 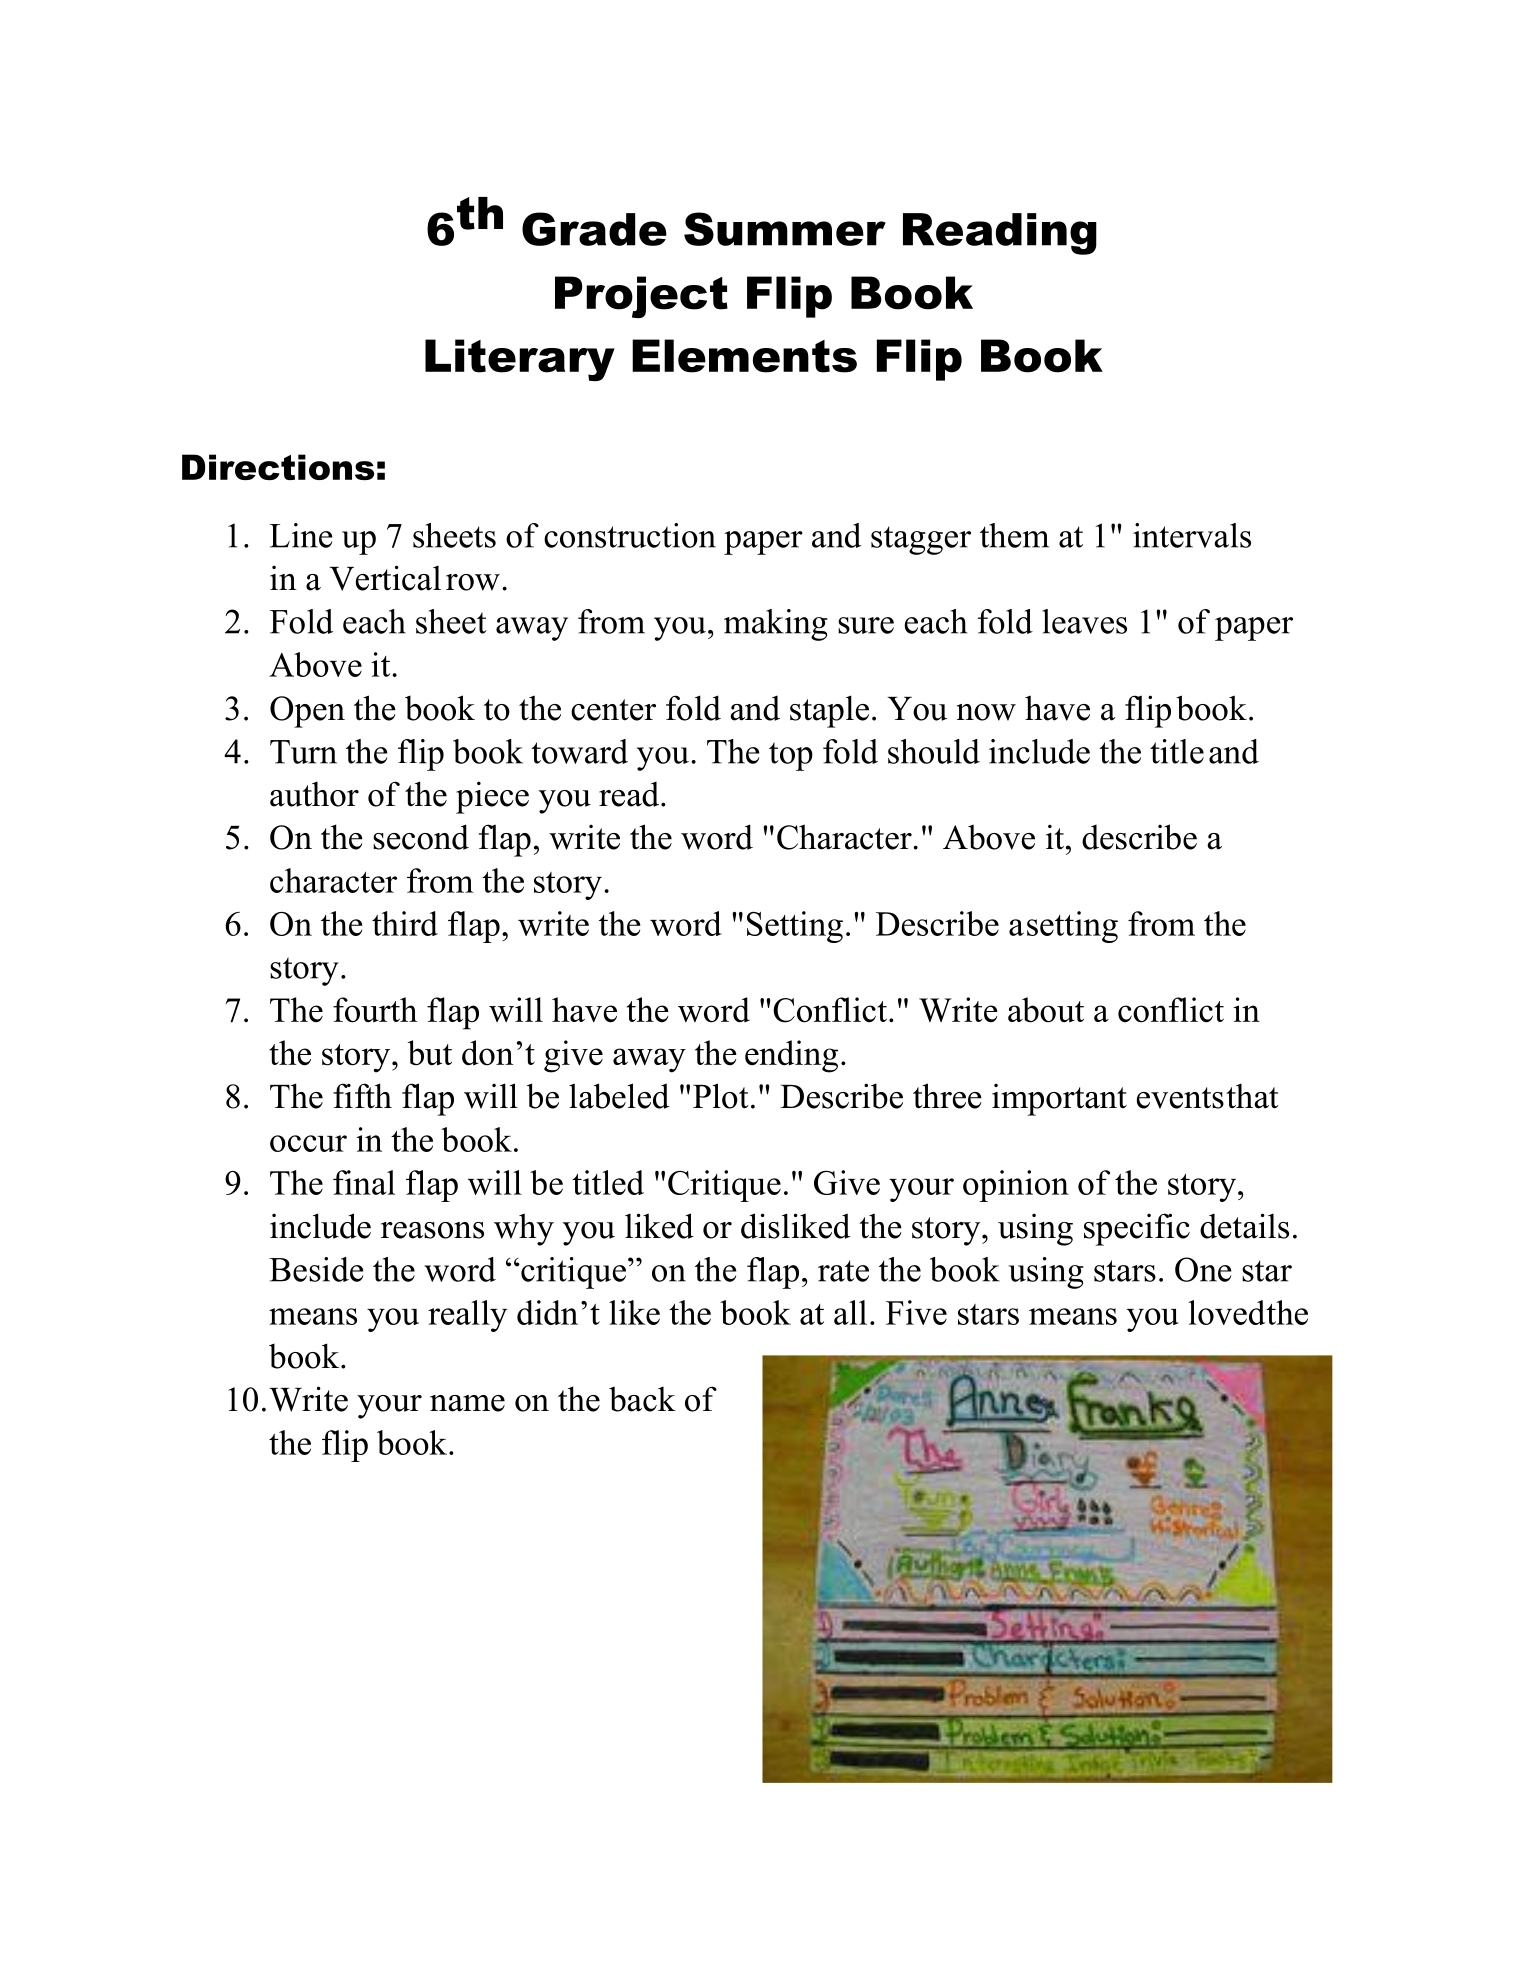 I want to click on intervals, so click(x=1192, y=535).
